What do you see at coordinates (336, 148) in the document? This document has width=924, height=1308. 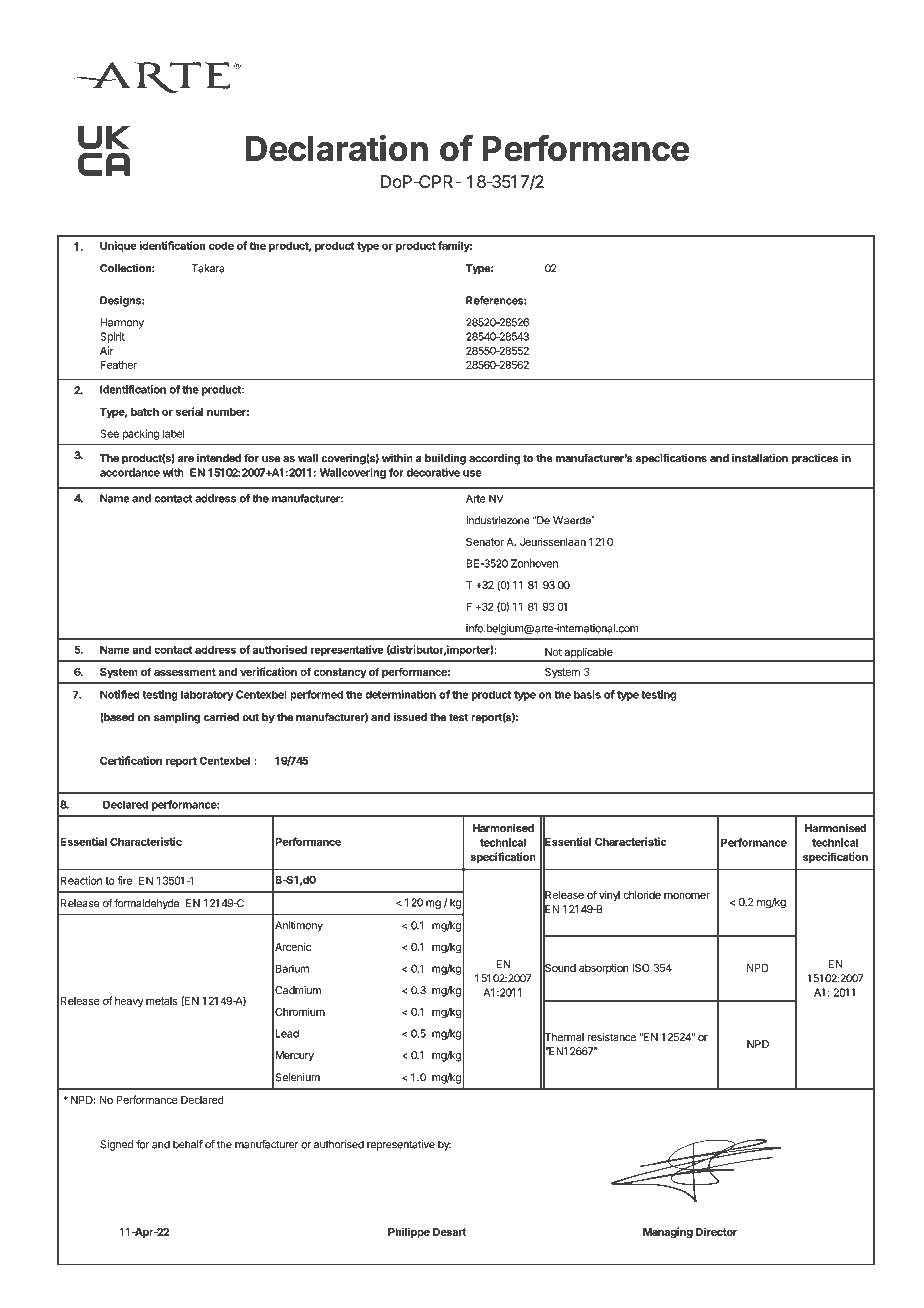 I see `Declaration` at bounding box center [336, 148].
